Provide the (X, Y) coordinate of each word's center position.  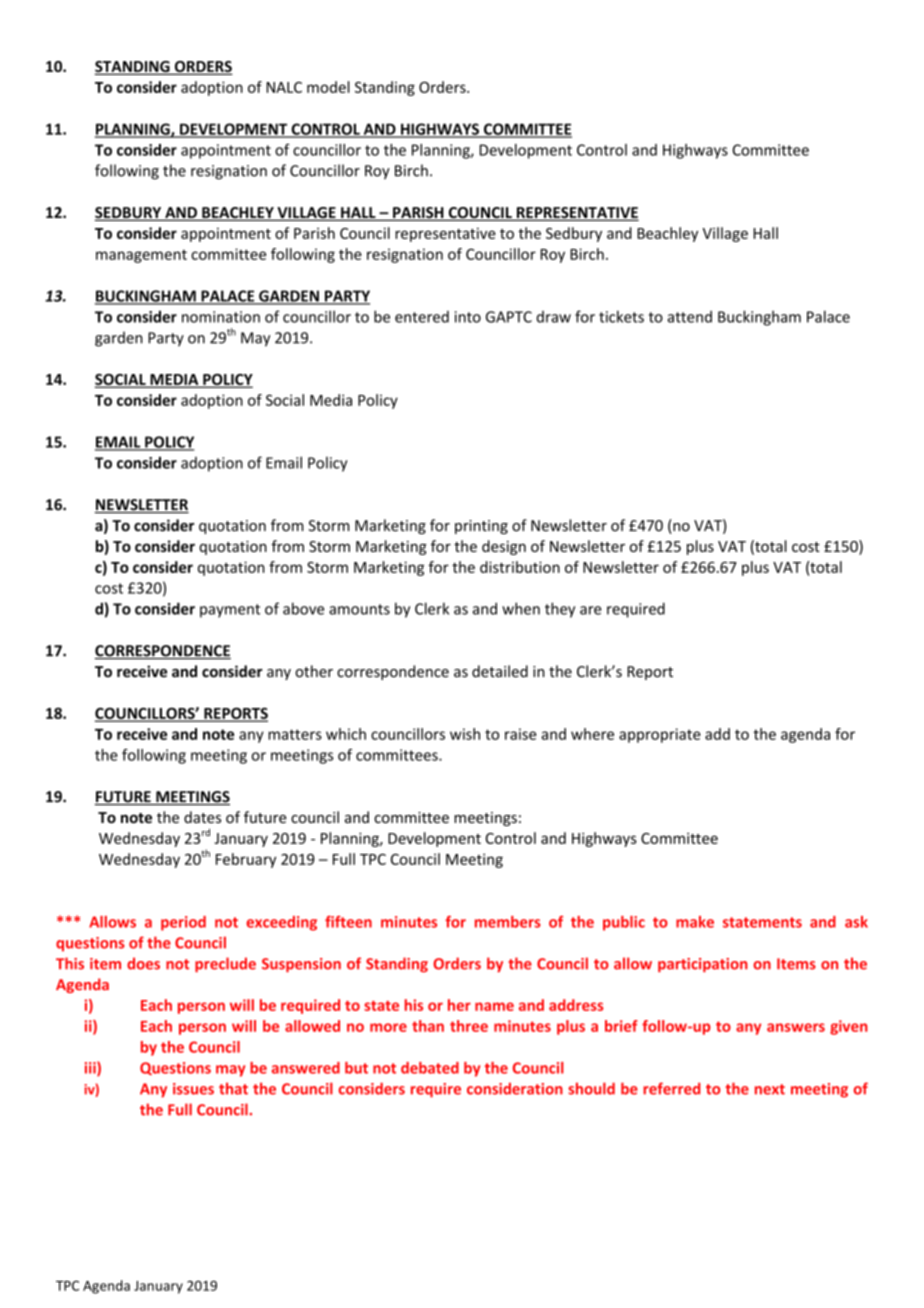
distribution (520, 567)
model (328, 87)
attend (689, 317)
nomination (221, 317)
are (590, 610)
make (695, 922)
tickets (621, 316)
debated (430, 1068)
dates (202, 817)
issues (193, 1089)
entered (422, 317)
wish (465, 734)
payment (230, 611)
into (468, 317)
